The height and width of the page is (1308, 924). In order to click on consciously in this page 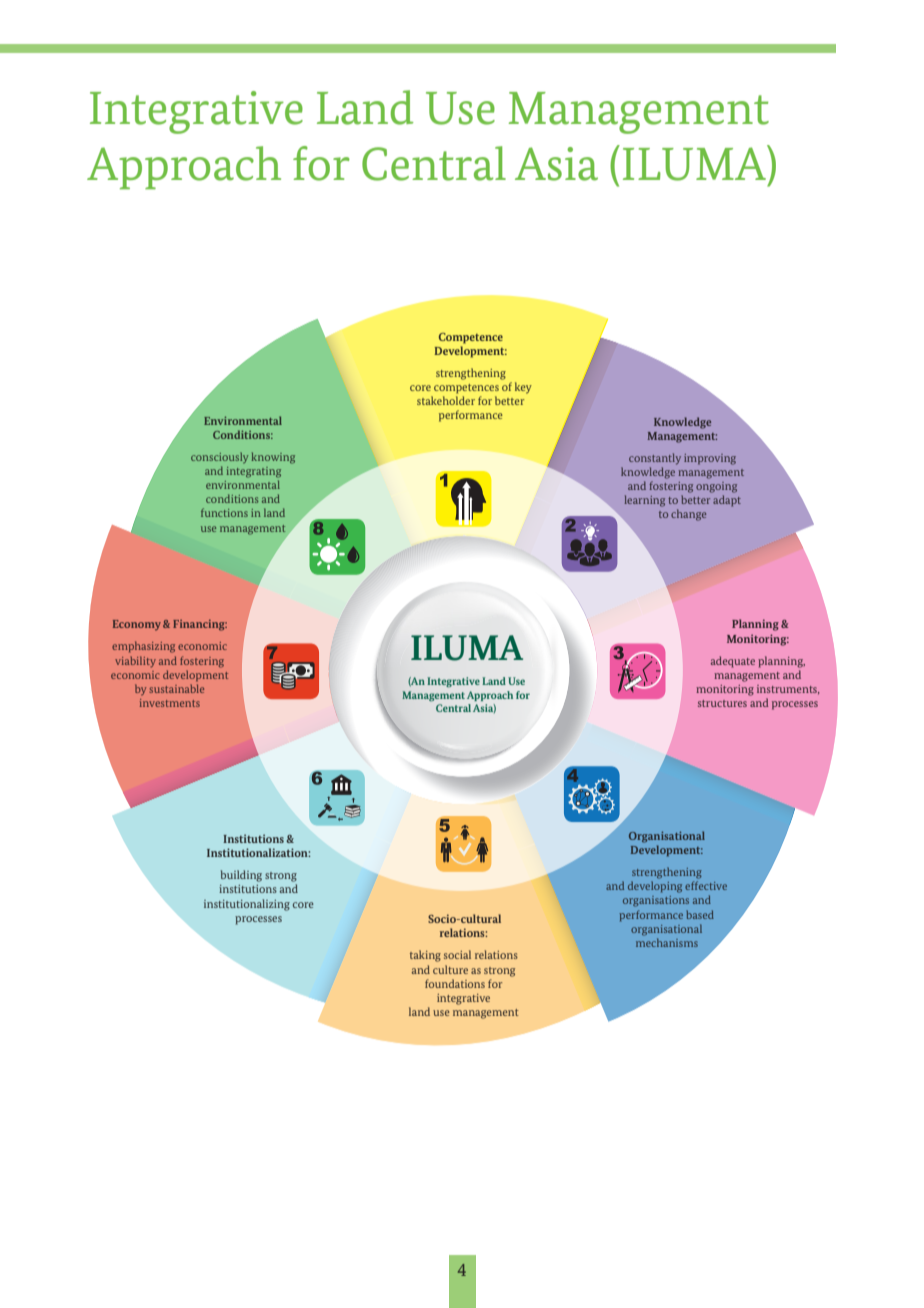, I will do `click(219, 458)`.
